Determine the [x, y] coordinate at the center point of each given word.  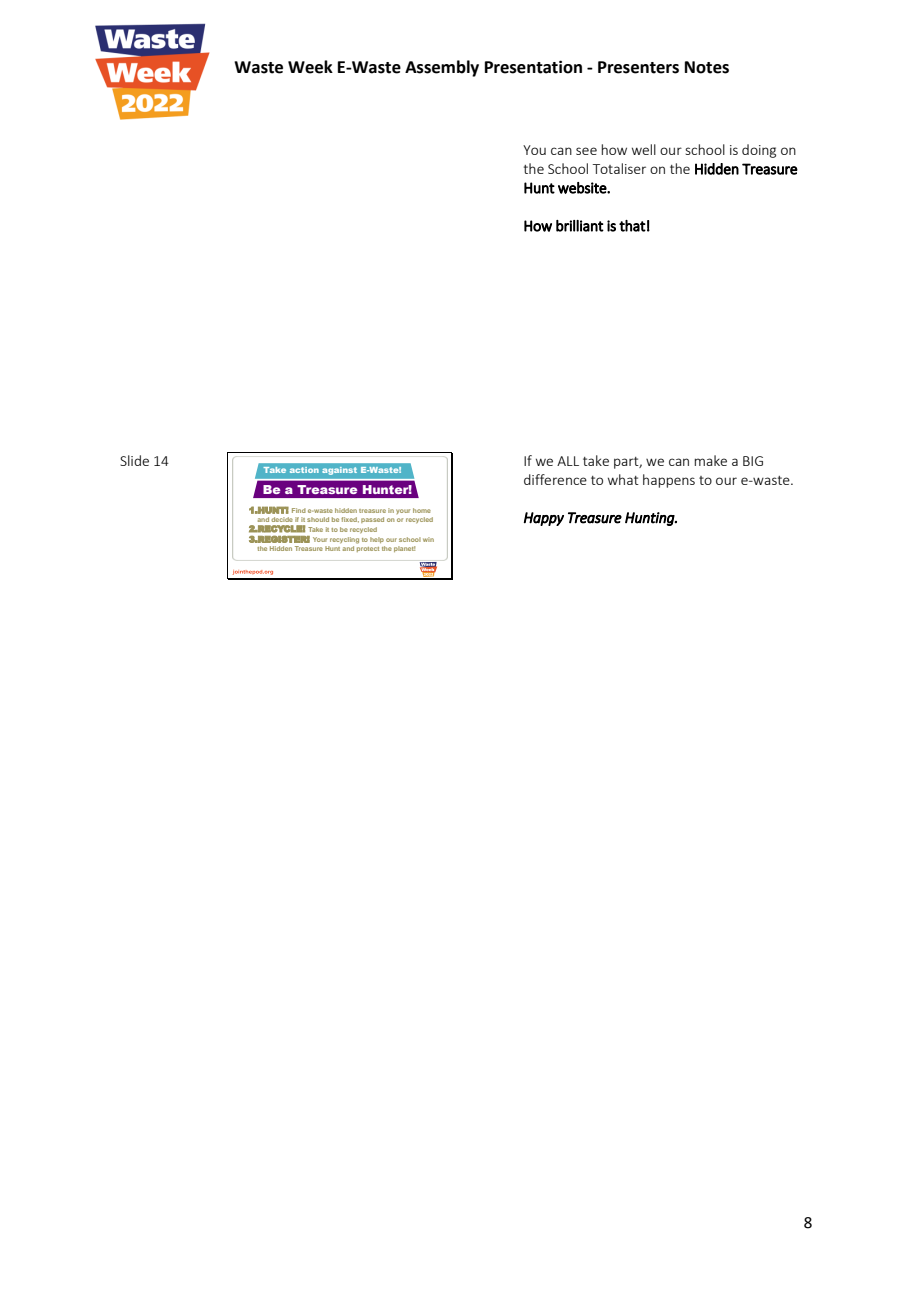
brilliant [580, 226]
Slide [134, 460]
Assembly [442, 68]
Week [310, 67]
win [428, 539]
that [632, 226]
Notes [707, 67]
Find [299, 510]
